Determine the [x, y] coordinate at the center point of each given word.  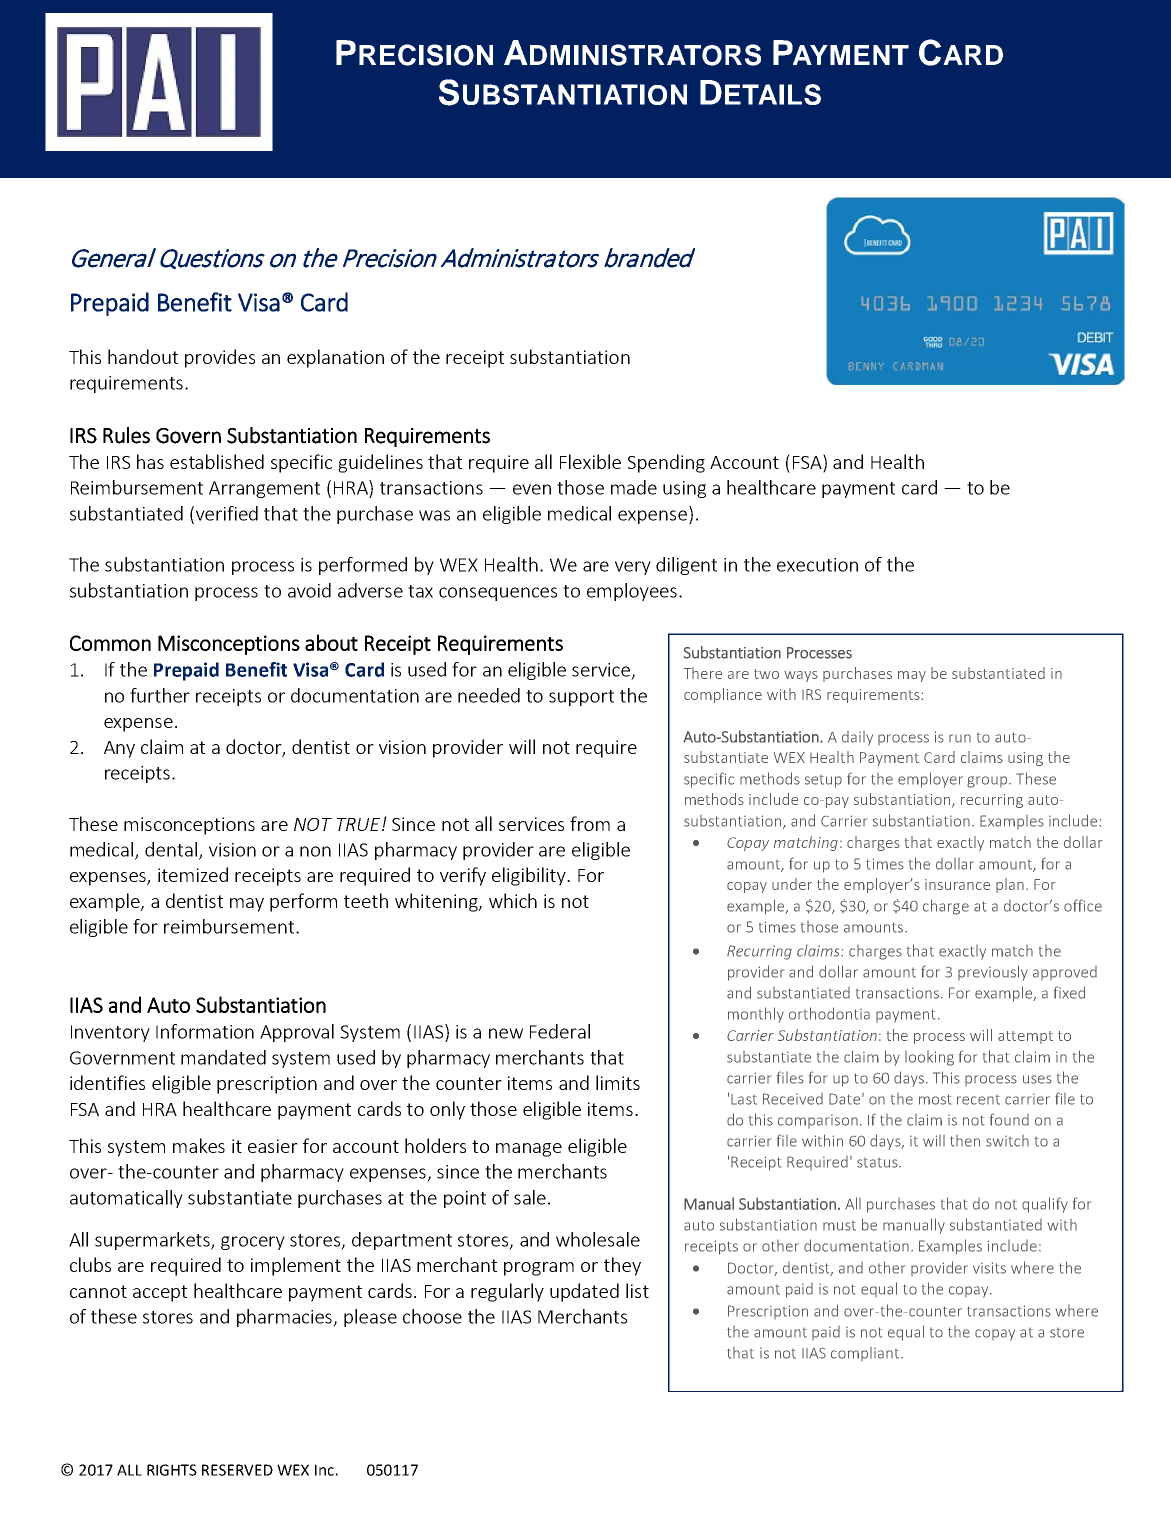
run [960, 738]
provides [220, 358]
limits [618, 1082]
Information [205, 1031]
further [160, 695]
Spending [666, 463]
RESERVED [237, 1470]
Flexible [590, 461]
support [581, 698]
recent [978, 1100]
